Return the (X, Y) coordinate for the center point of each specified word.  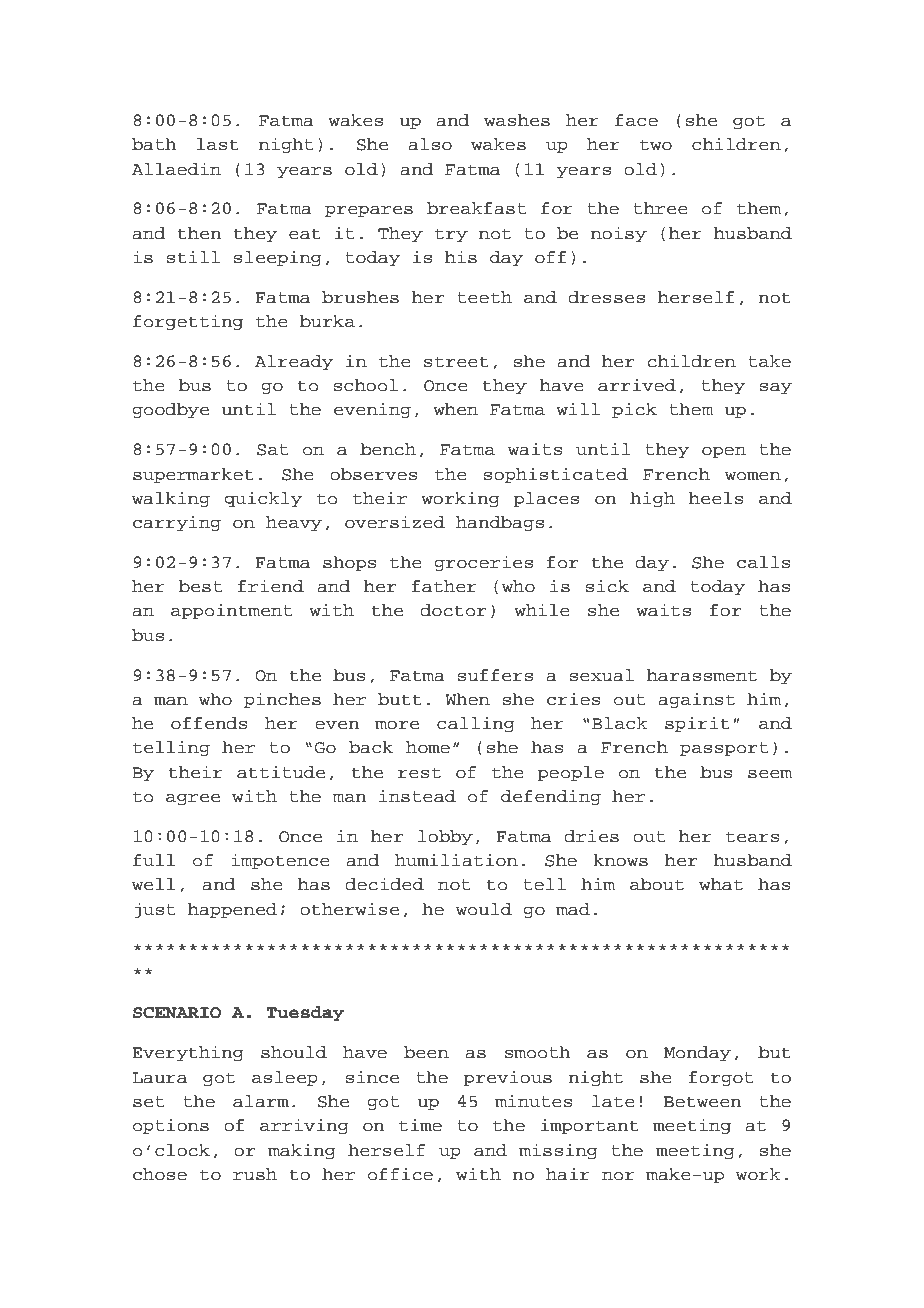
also (430, 144)
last (218, 144)
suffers (495, 675)
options (171, 1126)
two (656, 145)
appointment (231, 611)
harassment (702, 675)
